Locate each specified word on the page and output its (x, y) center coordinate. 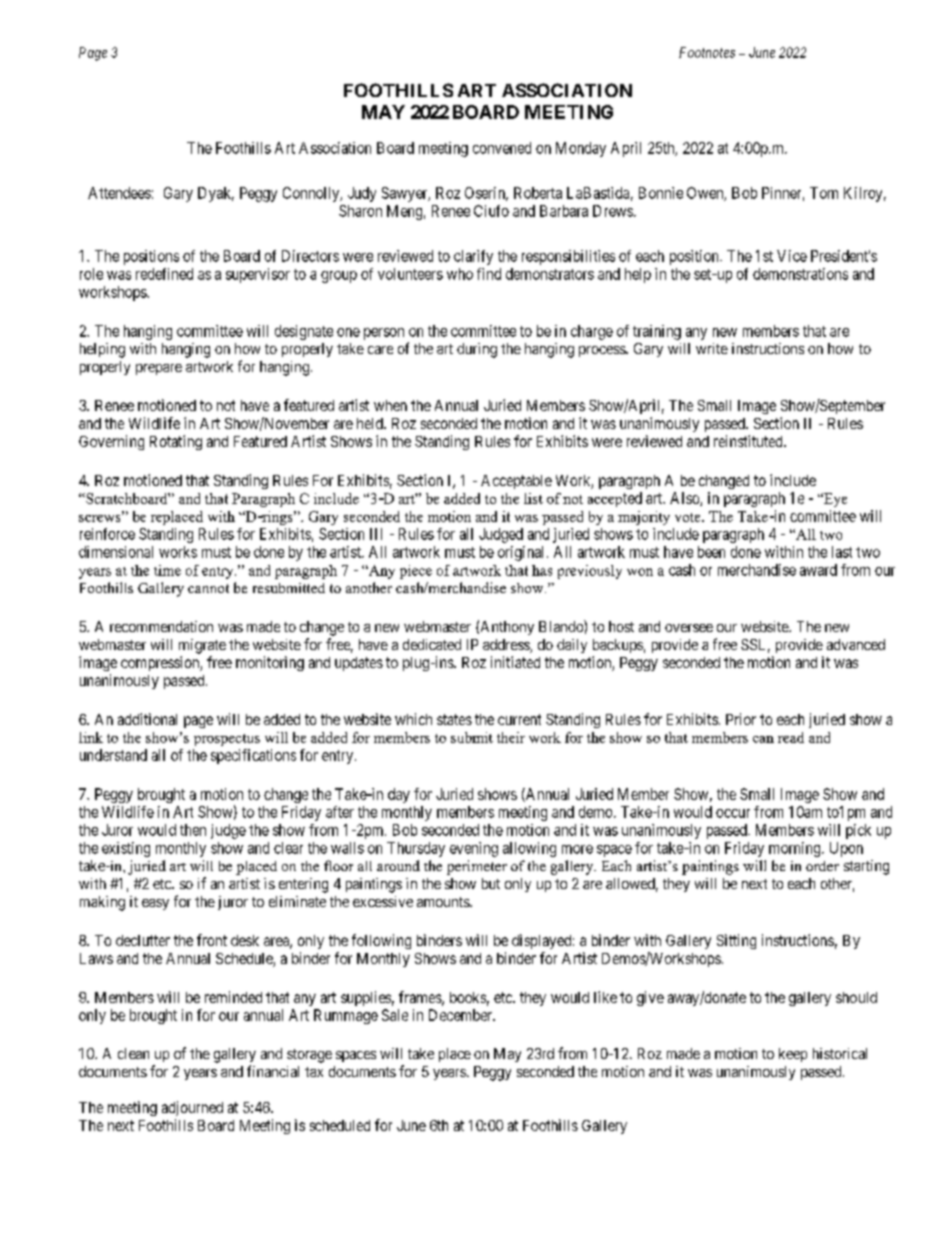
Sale (395, 1015)
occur (733, 813)
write (712, 348)
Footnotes (707, 52)
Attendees (119, 193)
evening (474, 849)
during (477, 350)
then (193, 830)
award (818, 570)
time (167, 570)
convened (502, 148)
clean (133, 1053)
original (523, 553)
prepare (159, 369)
